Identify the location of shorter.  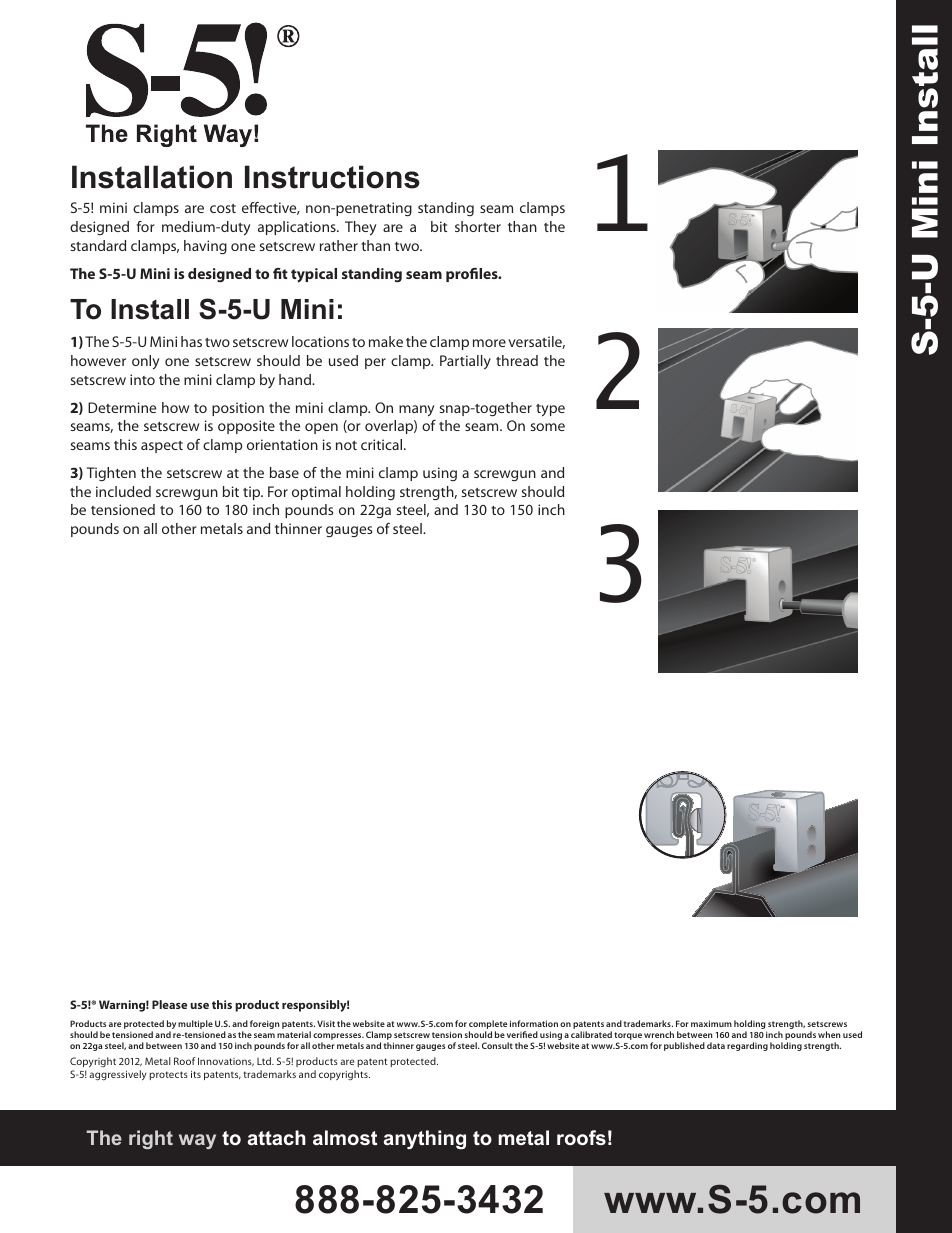
(478, 226).
